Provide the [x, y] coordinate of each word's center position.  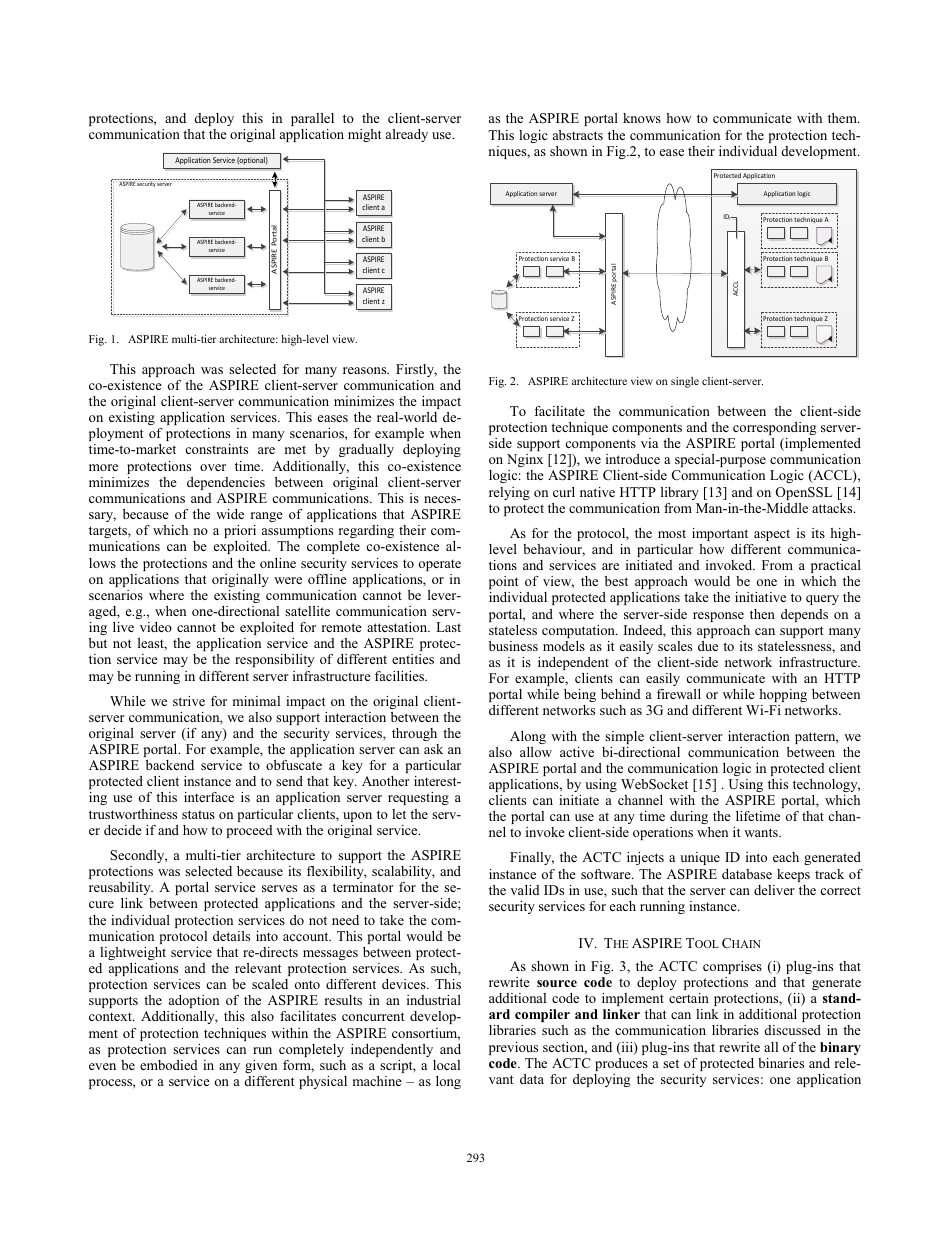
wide [230, 514]
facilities [401, 676]
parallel [312, 119]
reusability [121, 888]
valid [525, 890]
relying [509, 493]
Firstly [416, 370]
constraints [217, 449]
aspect [772, 535]
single [685, 382]
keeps [793, 875]
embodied [169, 1065]
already [407, 135]
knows [642, 118]
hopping [783, 695]
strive [189, 701]
